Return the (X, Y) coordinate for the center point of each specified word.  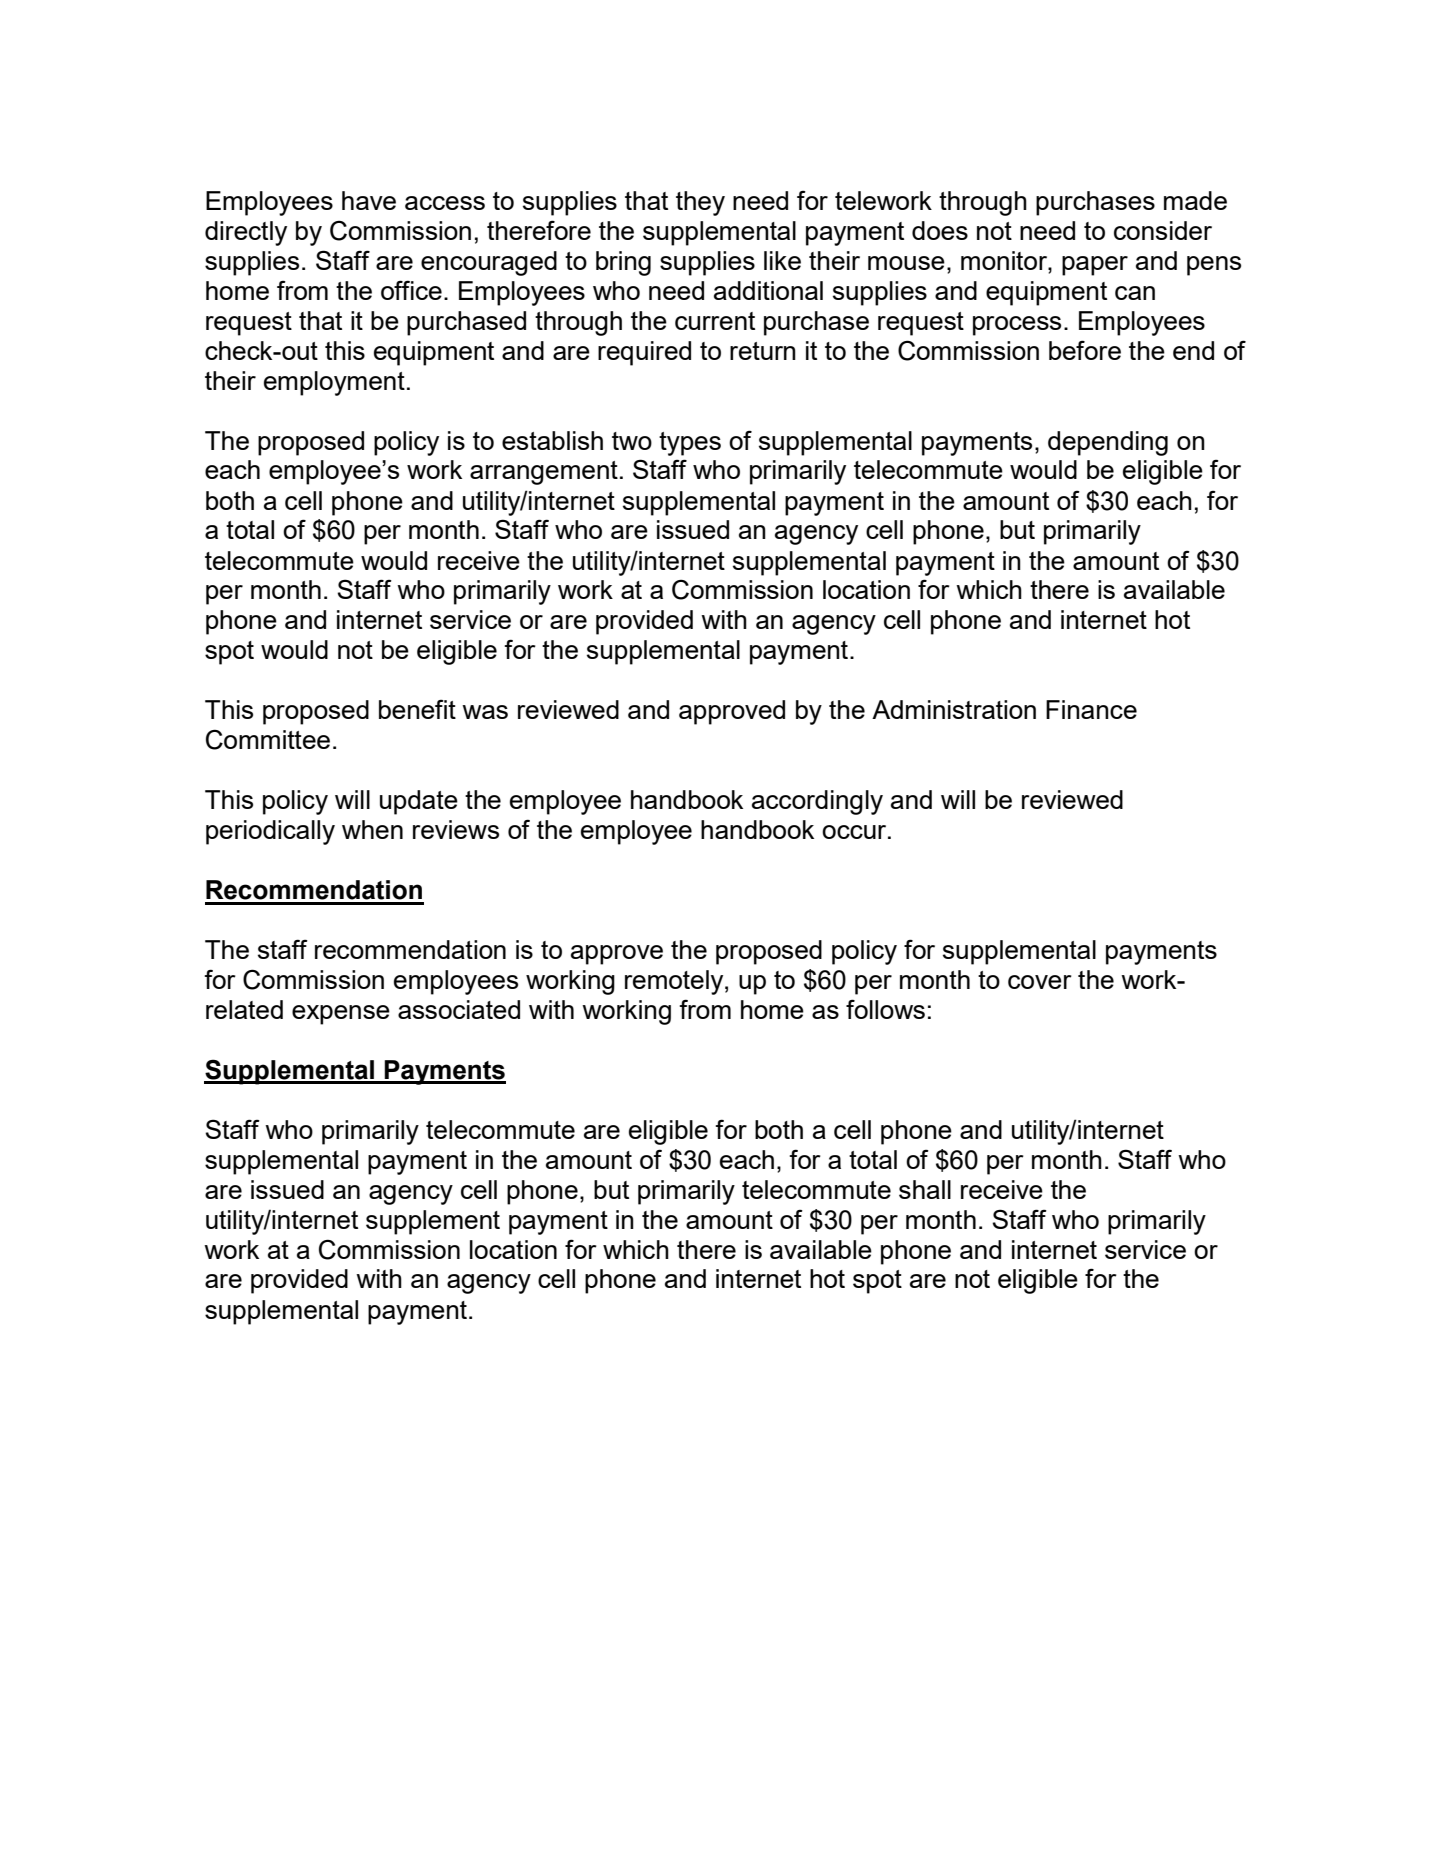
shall (925, 1189)
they (700, 203)
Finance (1091, 709)
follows (885, 1009)
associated (459, 1009)
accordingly (817, 802)
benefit (417, 709)
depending (1108, 443)
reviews (456, 829)
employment (334, 383)
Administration (954, 709)
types (690, 444)
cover (1040, 982)
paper (1095, 266)
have (369, 200)
